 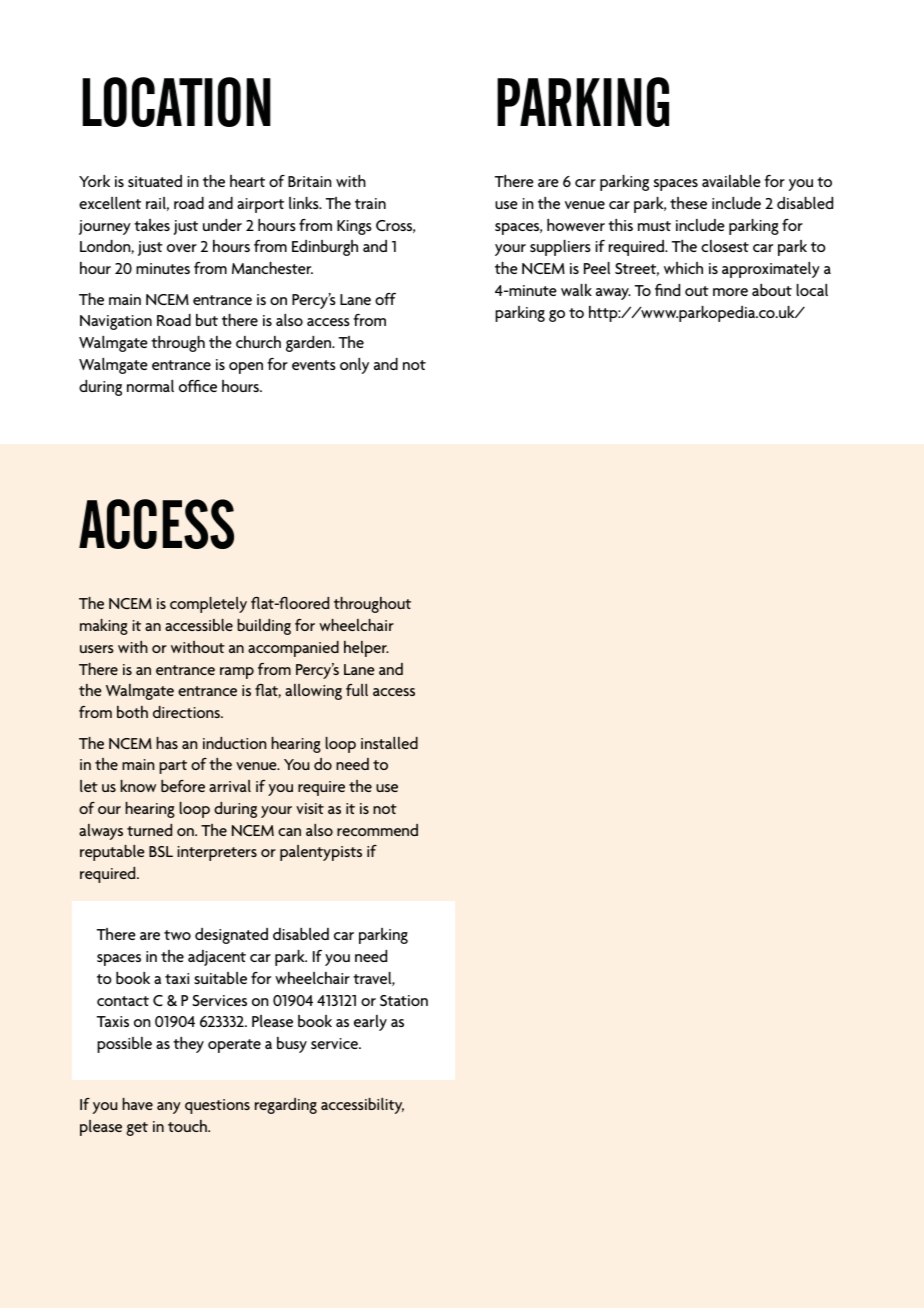 What do you see at coordinates (366, 649) in the screenshot?
I see `helper` at bounding box center [366, 649].
